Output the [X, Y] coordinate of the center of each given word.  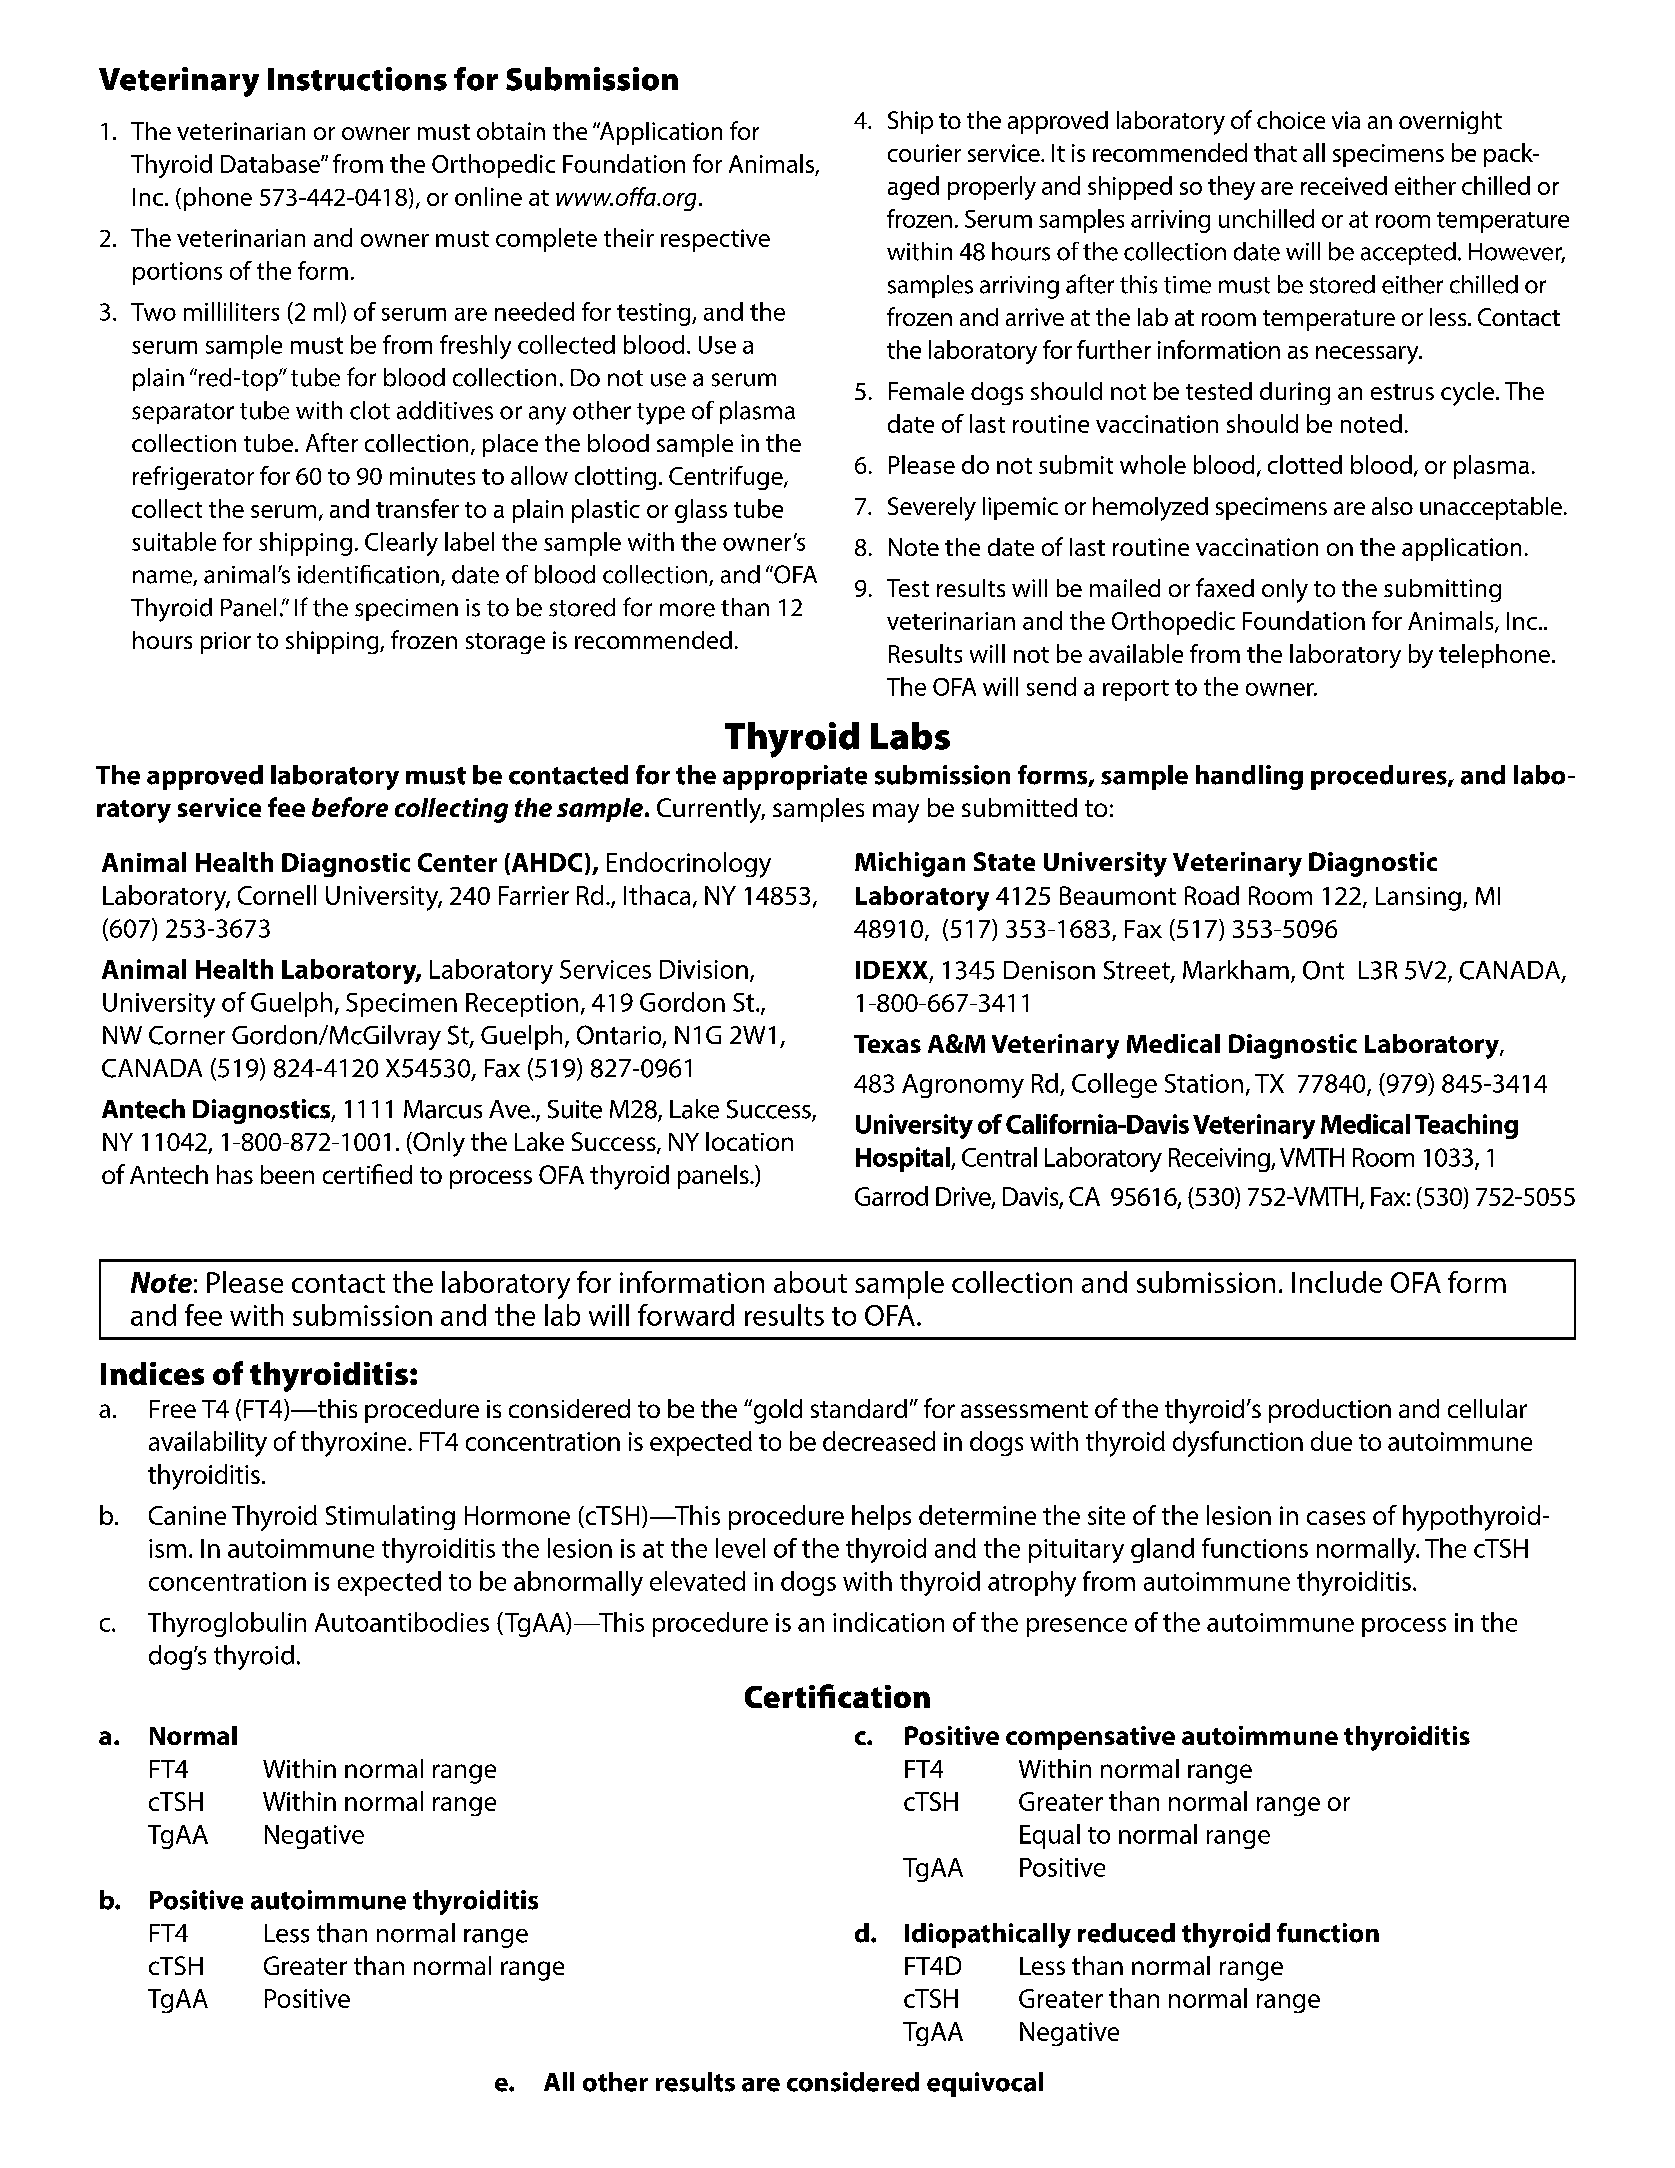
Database [271, 163]
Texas [887, 1044]
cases [1336, 1518]
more [687, 610]
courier [924, 153]
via [1346, 120]
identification [368, 574]
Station [1204, 1083]
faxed [1225, 587]
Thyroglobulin [227, 1624]
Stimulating [390, 1517]
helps [881, 1517]
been [287, 1174]
